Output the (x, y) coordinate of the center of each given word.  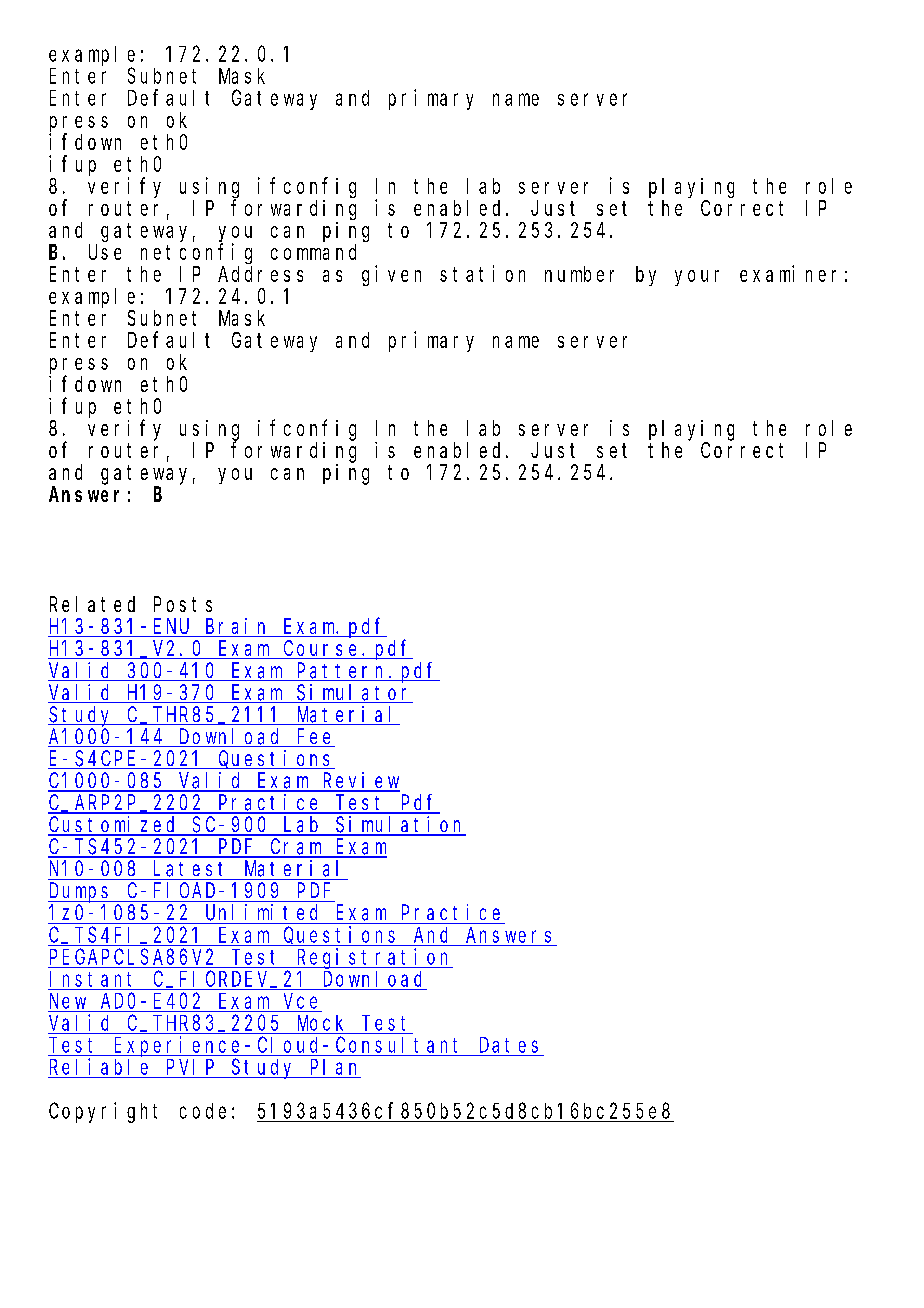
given (391, 275)
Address (260, 274)
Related (92, 604)
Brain (237, 627)
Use (105, 252)
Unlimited (261, 912)
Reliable (99, 1066)
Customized (114, 825)
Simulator (354, 693)
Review (360, 781)
